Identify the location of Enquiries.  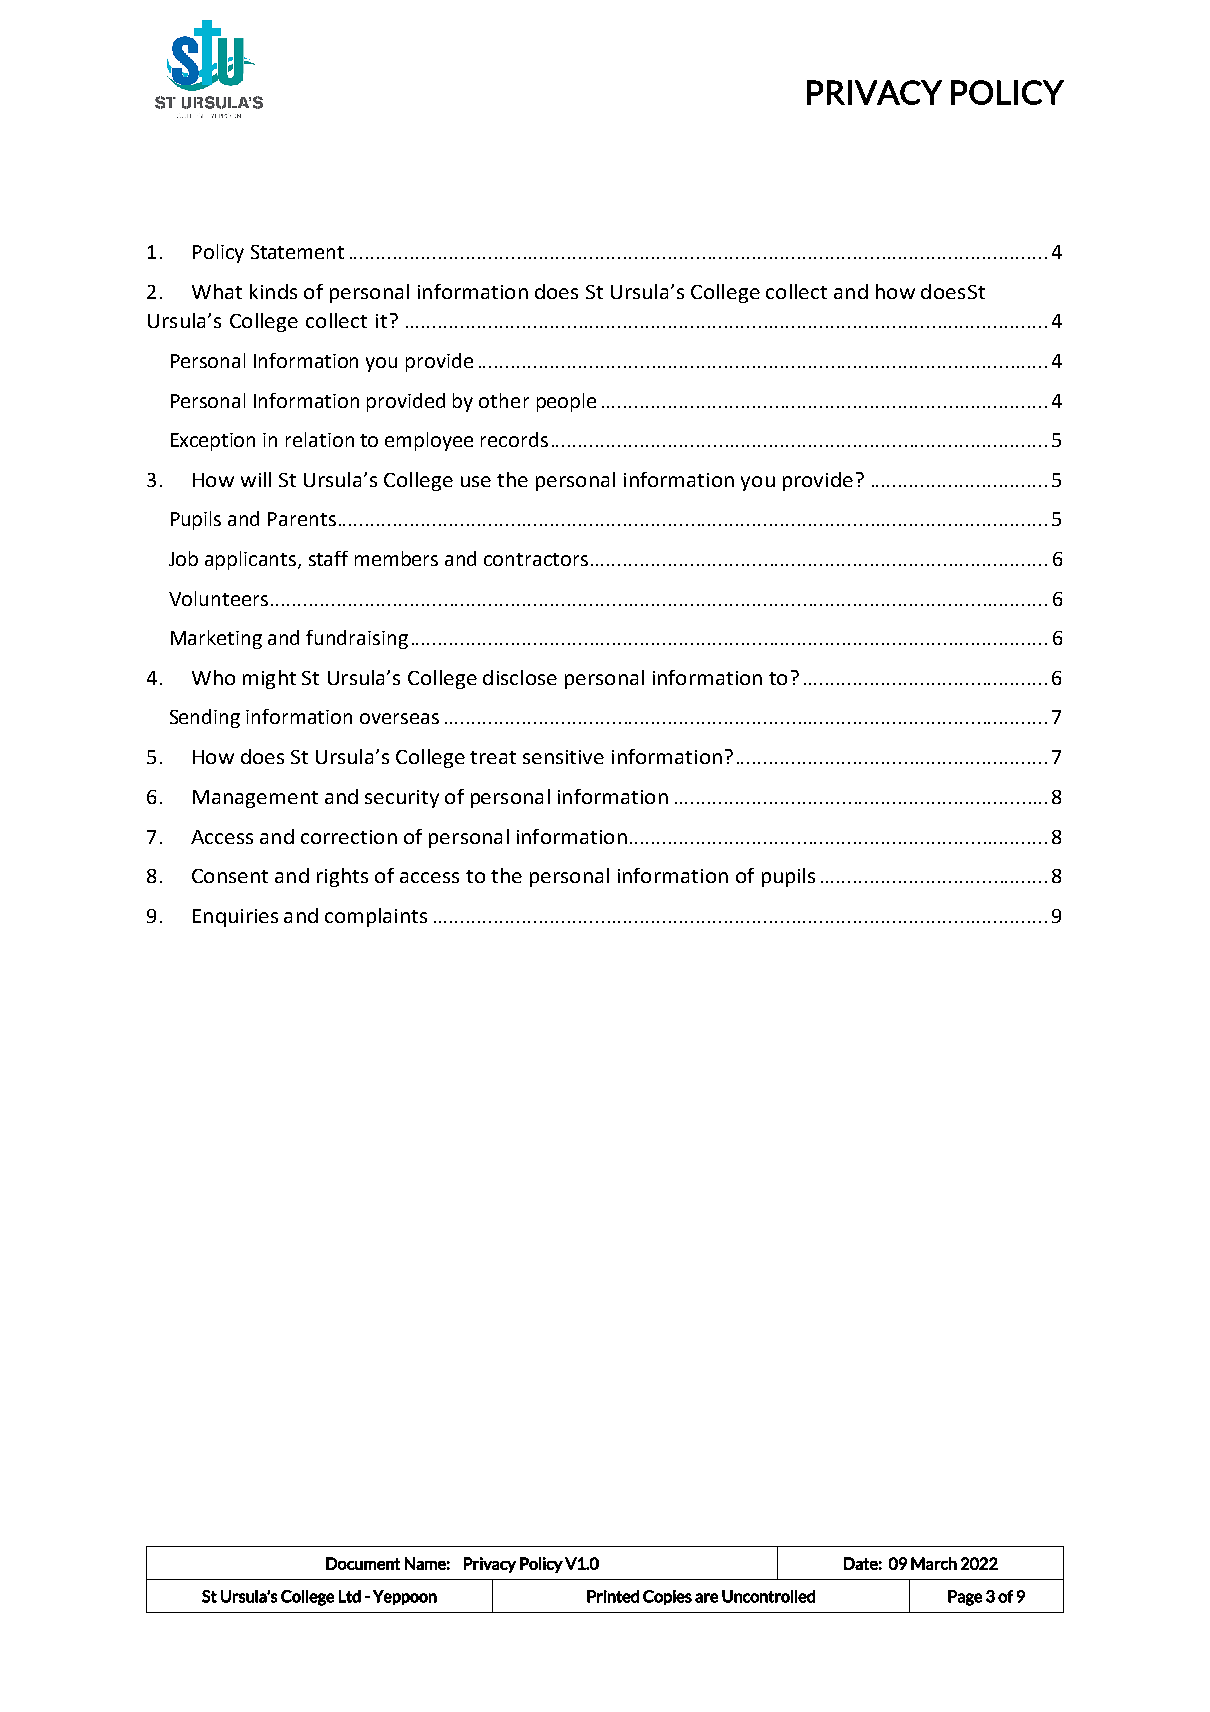
(235, 918).
